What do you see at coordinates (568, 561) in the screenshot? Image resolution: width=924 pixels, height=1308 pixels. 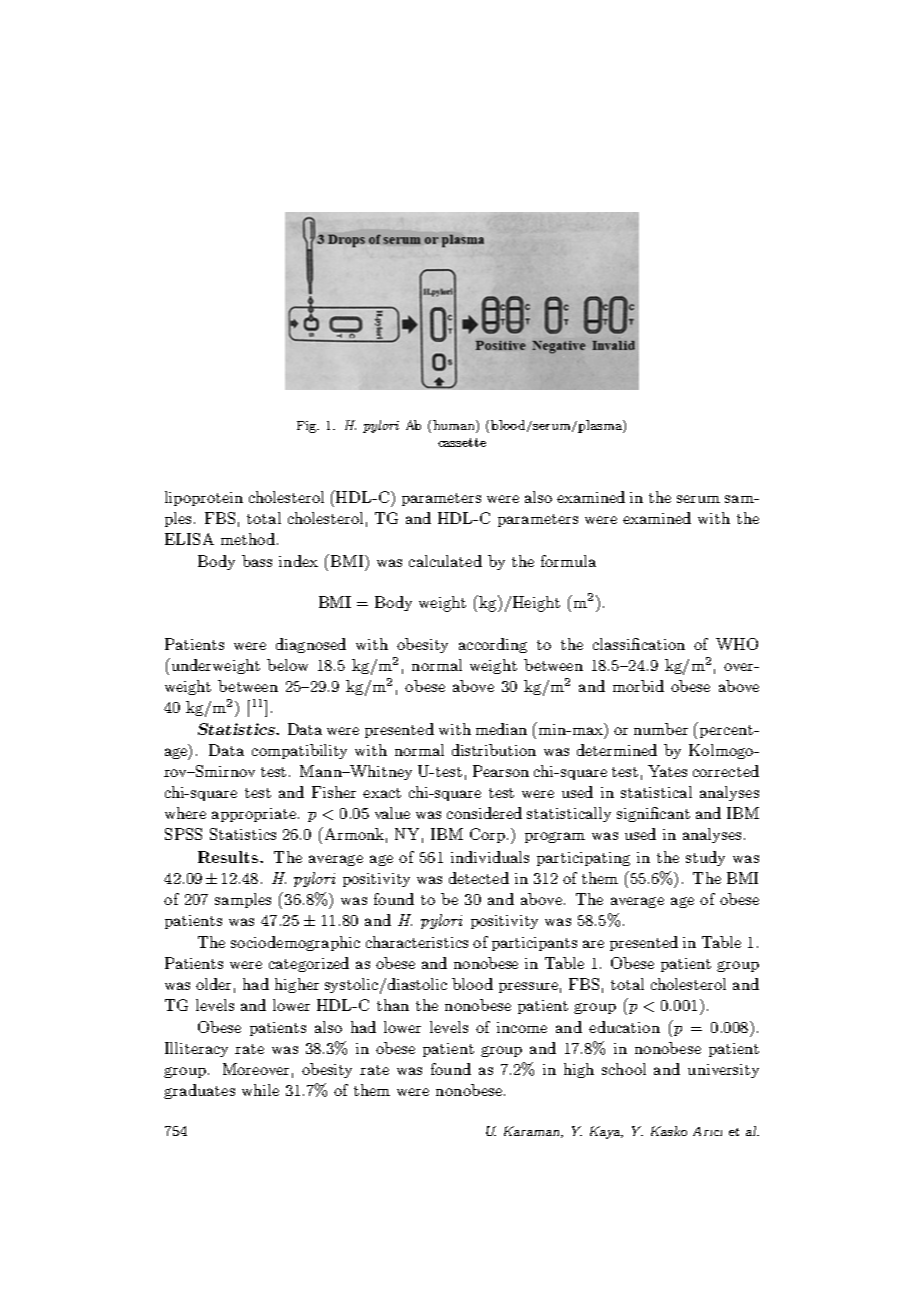 I see `formula` at bounding box center [568, 561].
